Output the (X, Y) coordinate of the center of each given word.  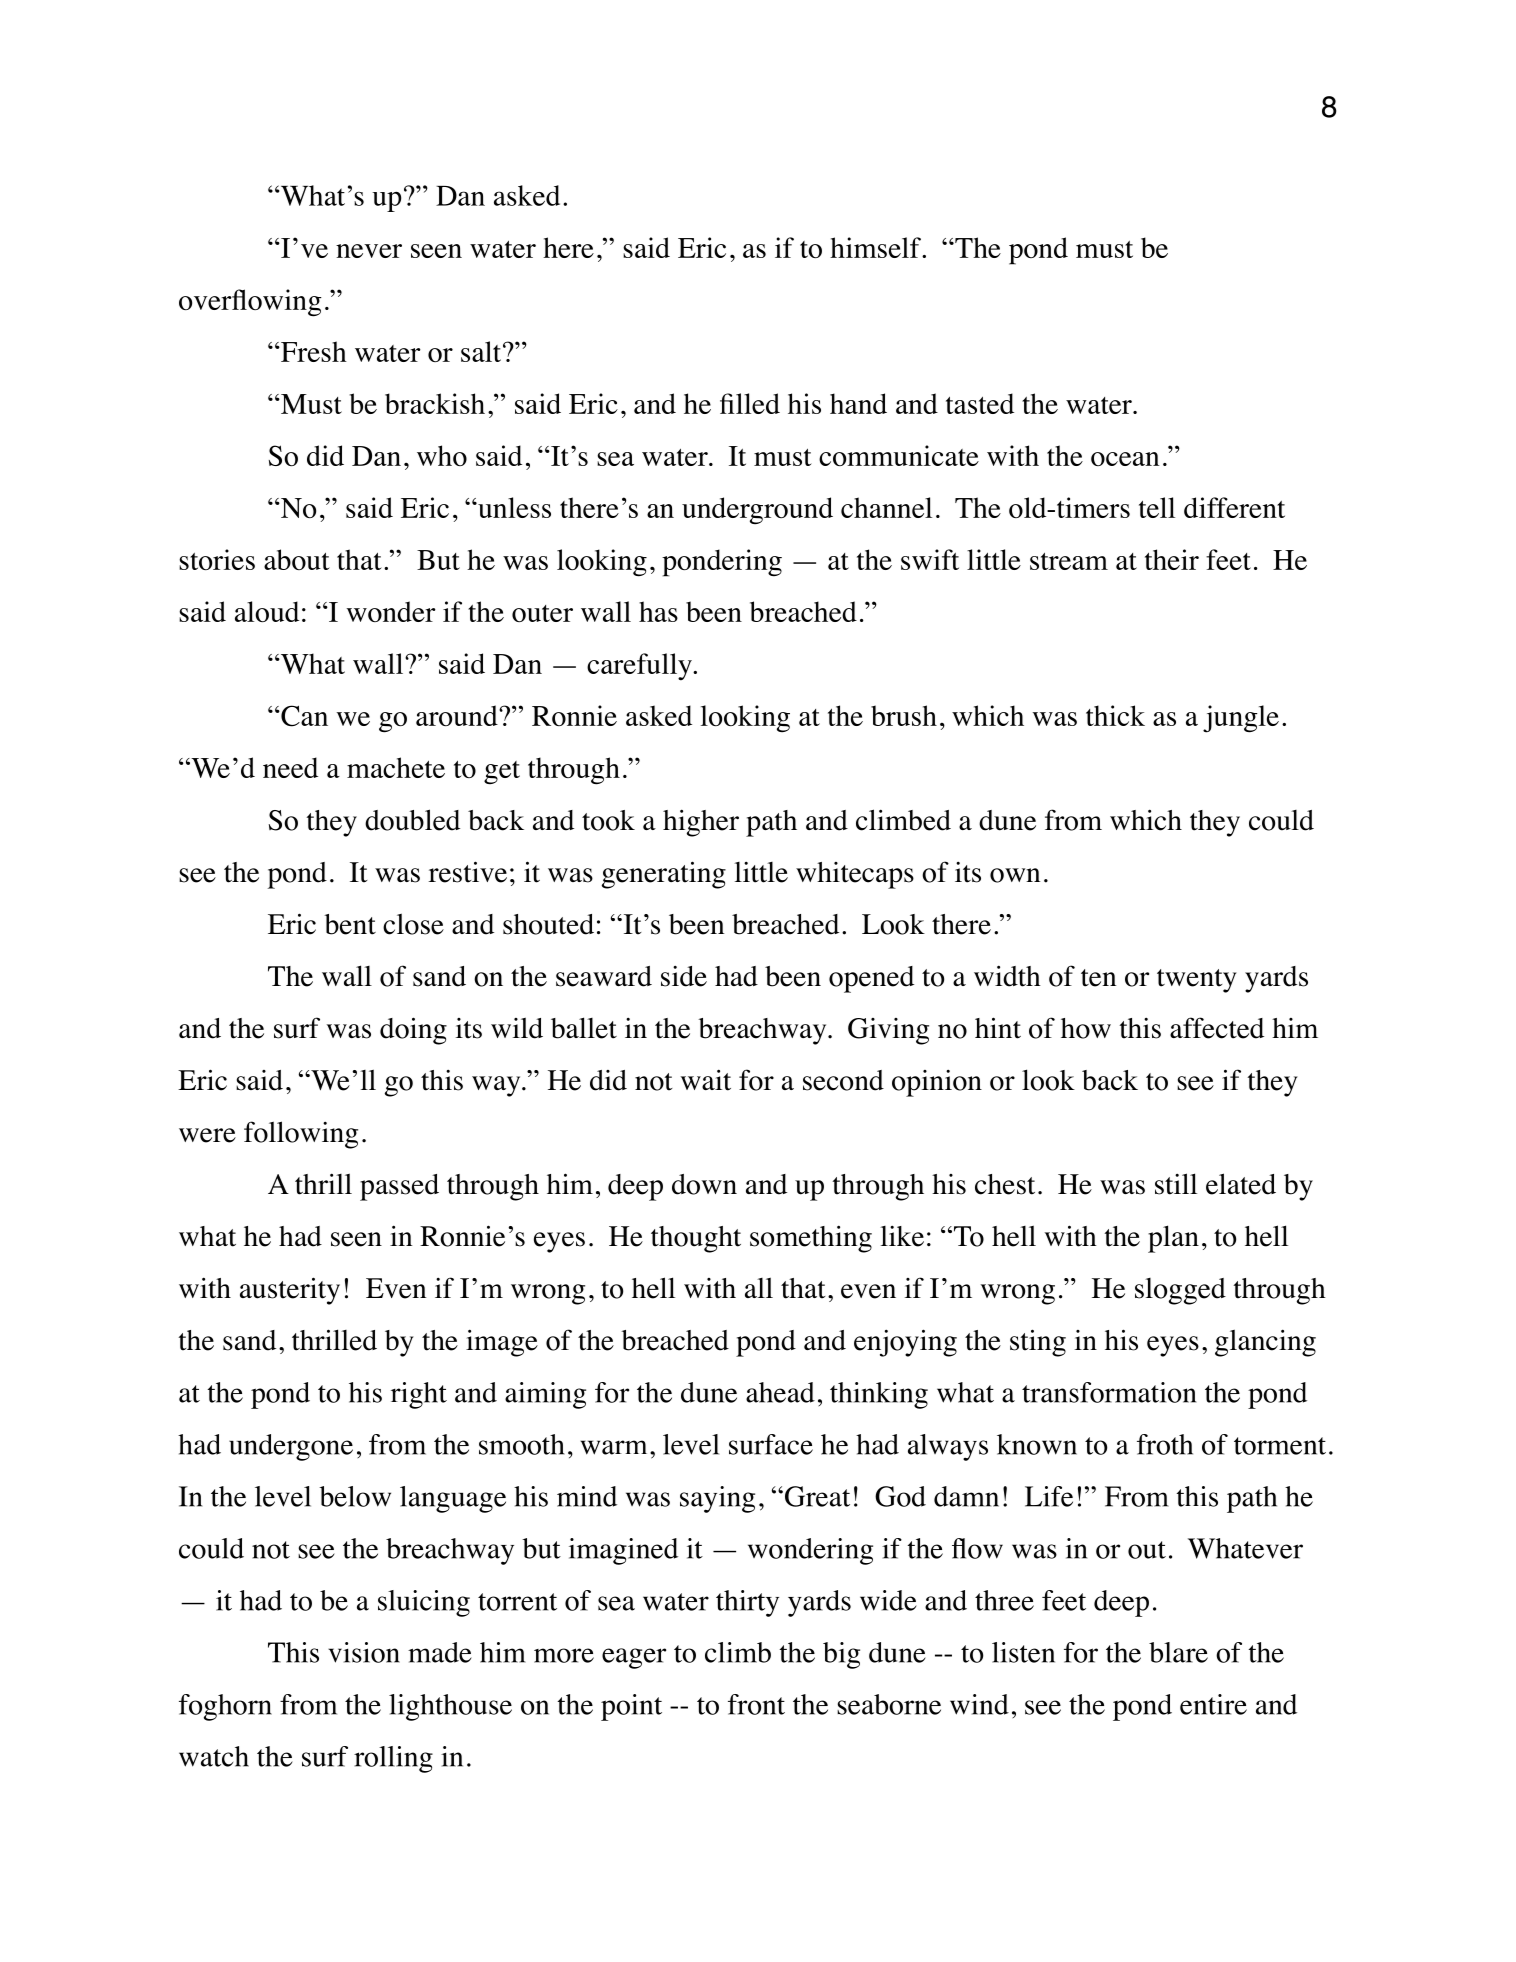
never (369, 251)
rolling (393, 1759)
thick (1115, 715)
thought (696, 1239)
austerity (290, 1291)
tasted (980, 403)
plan (1173, 1239)
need (290, 767)
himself (876, 247)
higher (701, 823)
